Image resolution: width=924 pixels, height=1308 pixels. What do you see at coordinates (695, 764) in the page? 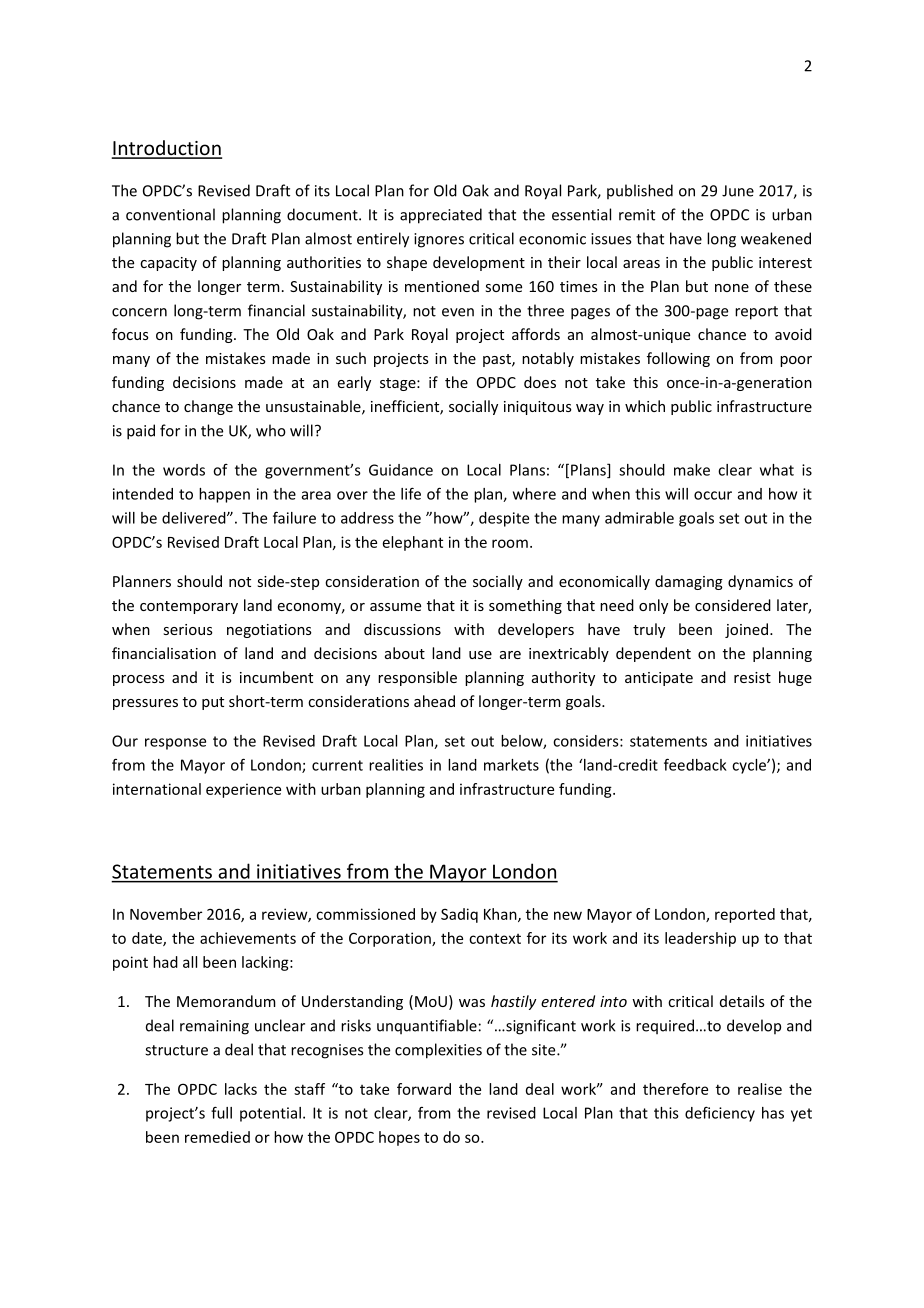
I see `feedback` at bounding box center [695, 764].
